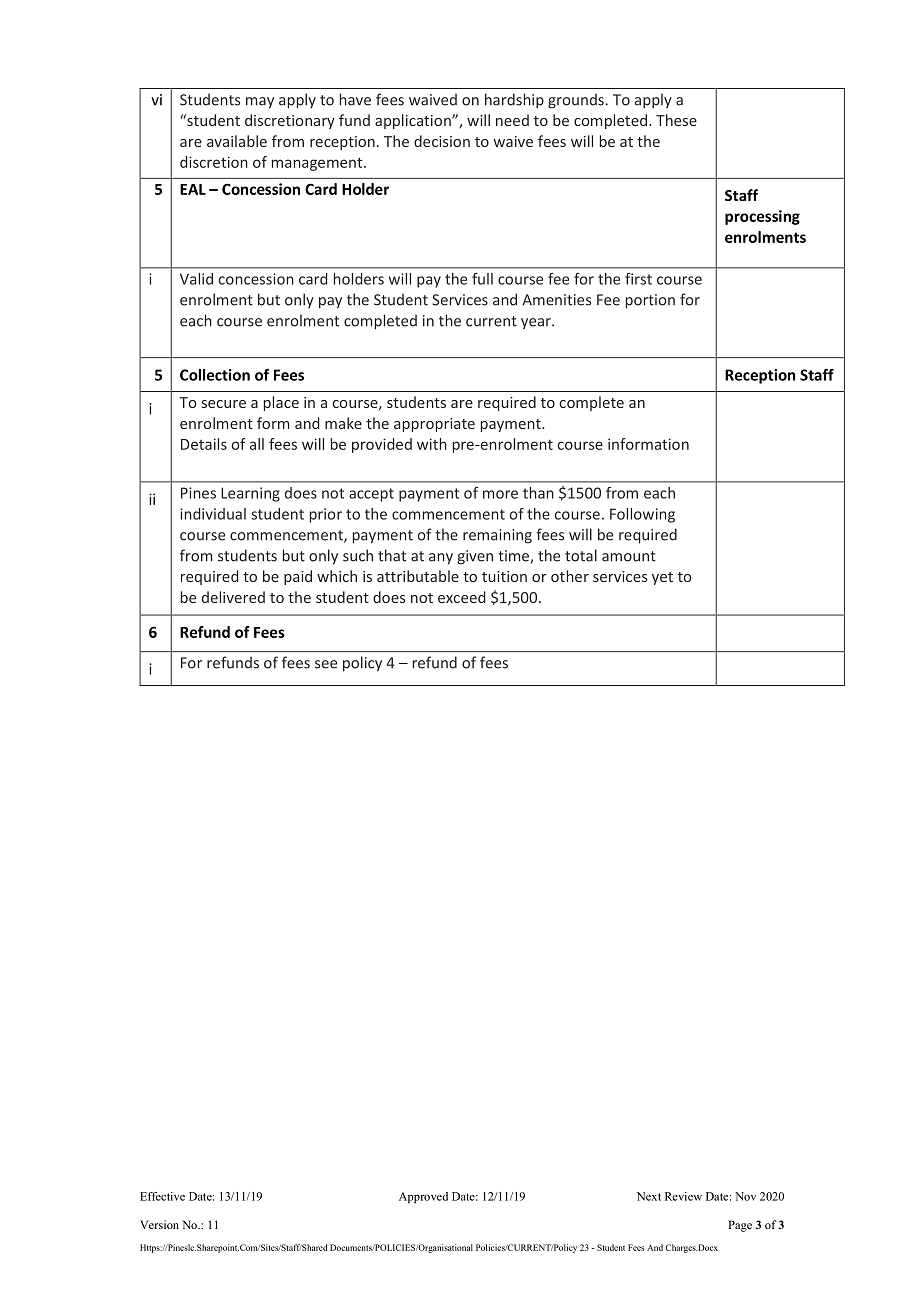  What do you see at coordinates (237, 141) in the screenshot?
I see `available` at bounding box center [237, 141].
